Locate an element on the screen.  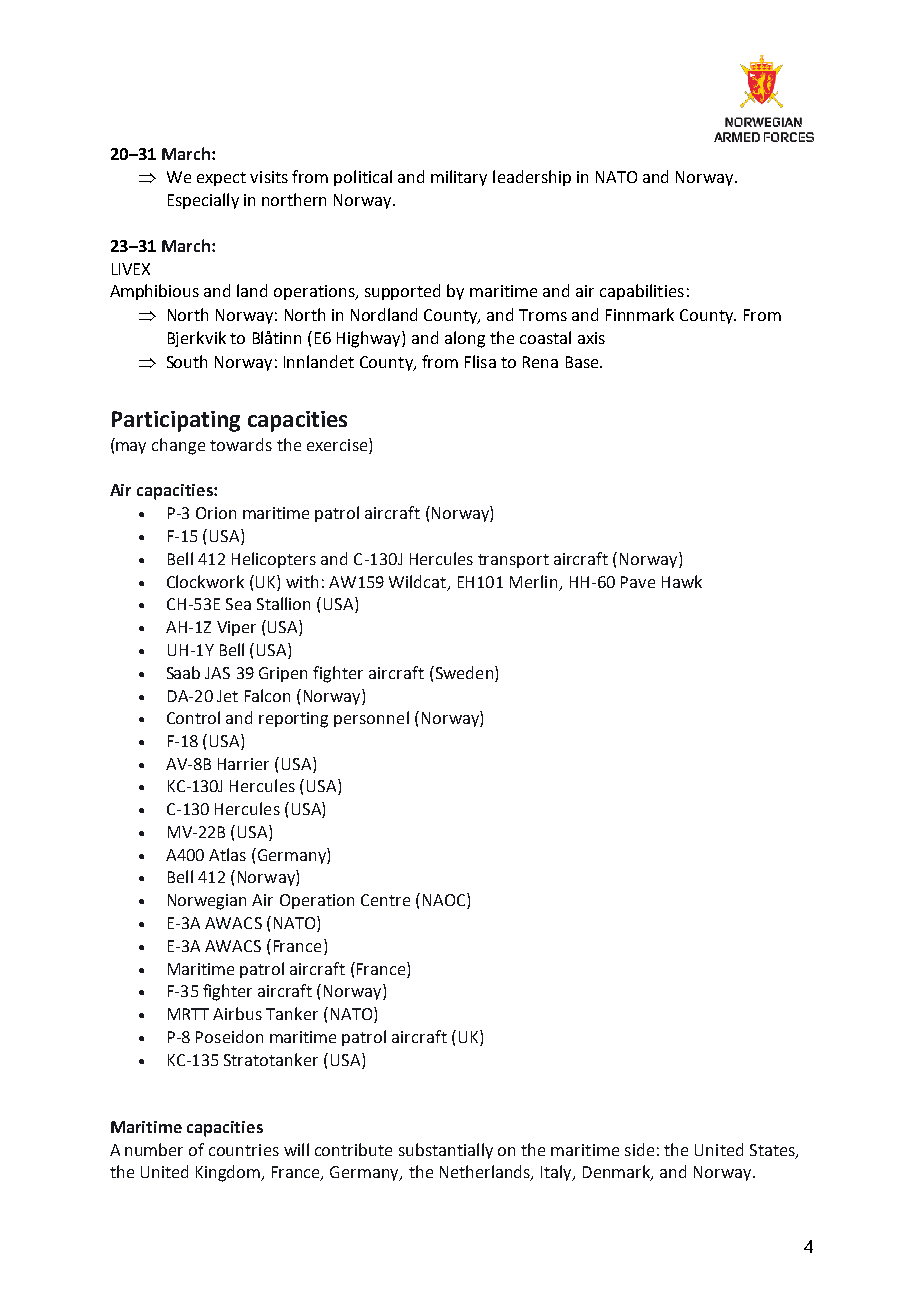
Hawk is located at coordinates (682, 581).
